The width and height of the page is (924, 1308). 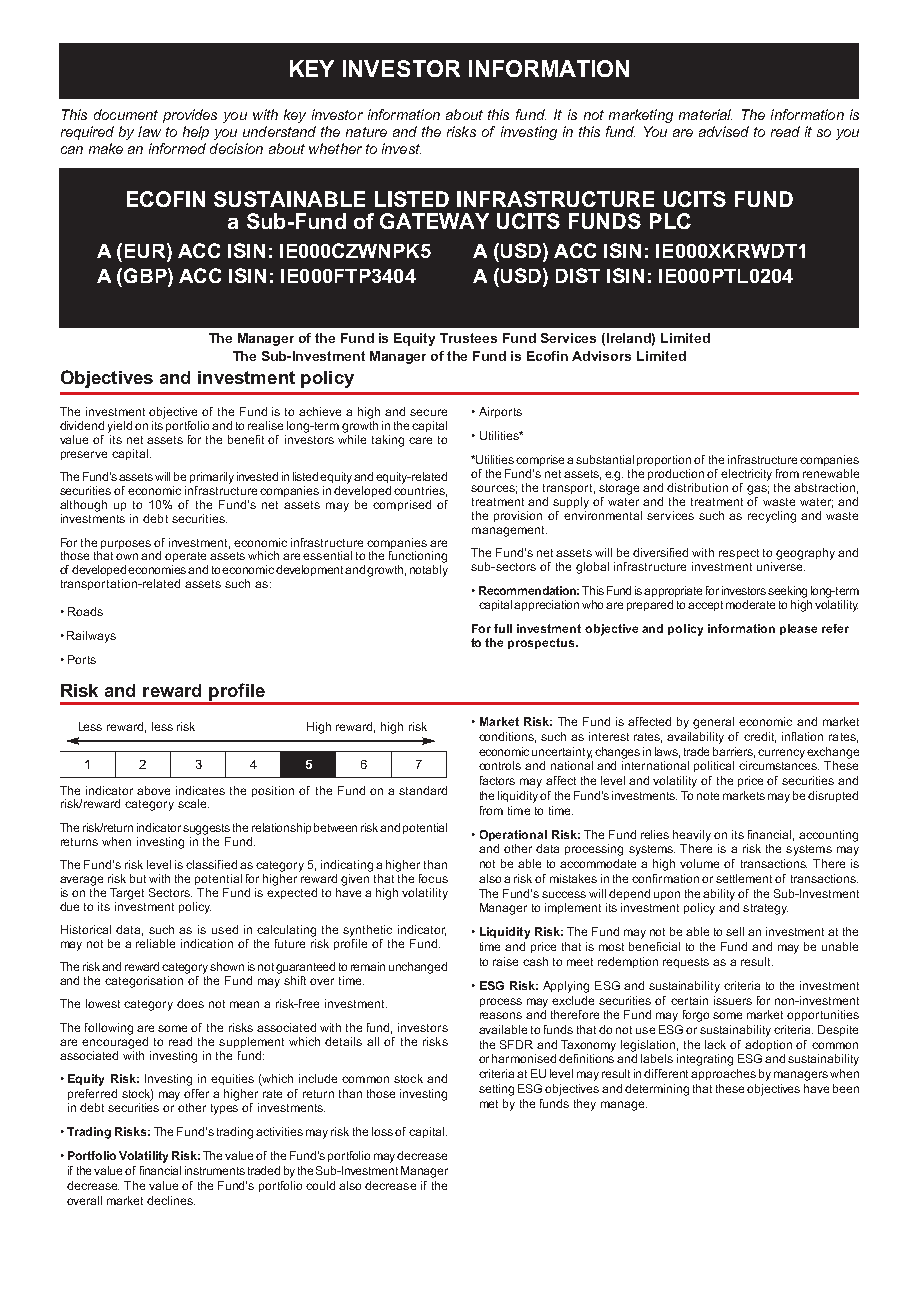 I want to click on loss, so click(x=382, y=1131).
